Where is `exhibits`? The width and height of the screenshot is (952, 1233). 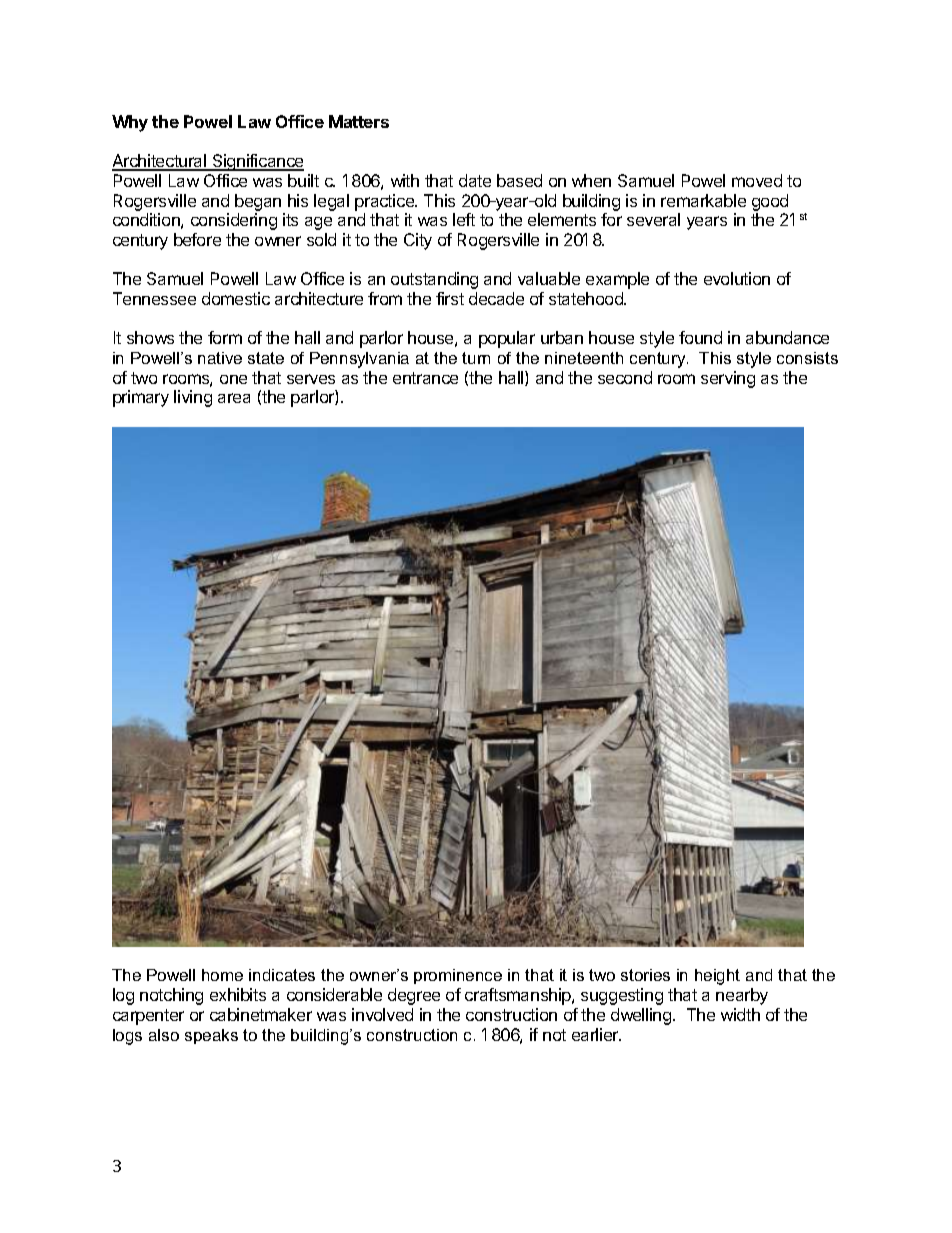 exhibits is located at coordinates (238, 994).
